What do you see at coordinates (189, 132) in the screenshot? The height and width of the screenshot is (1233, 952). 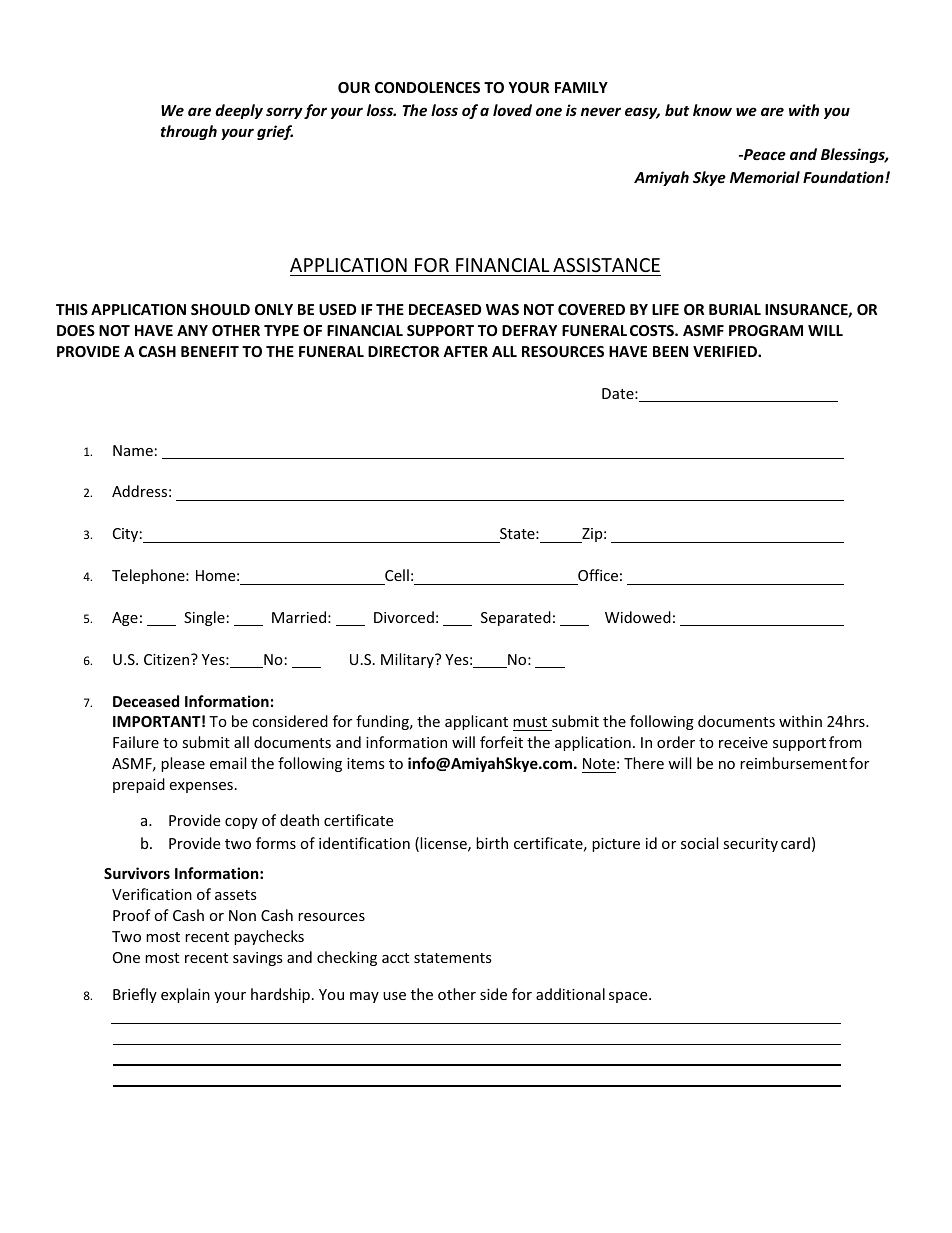 I see `through` at bounding box center [189, 132].
